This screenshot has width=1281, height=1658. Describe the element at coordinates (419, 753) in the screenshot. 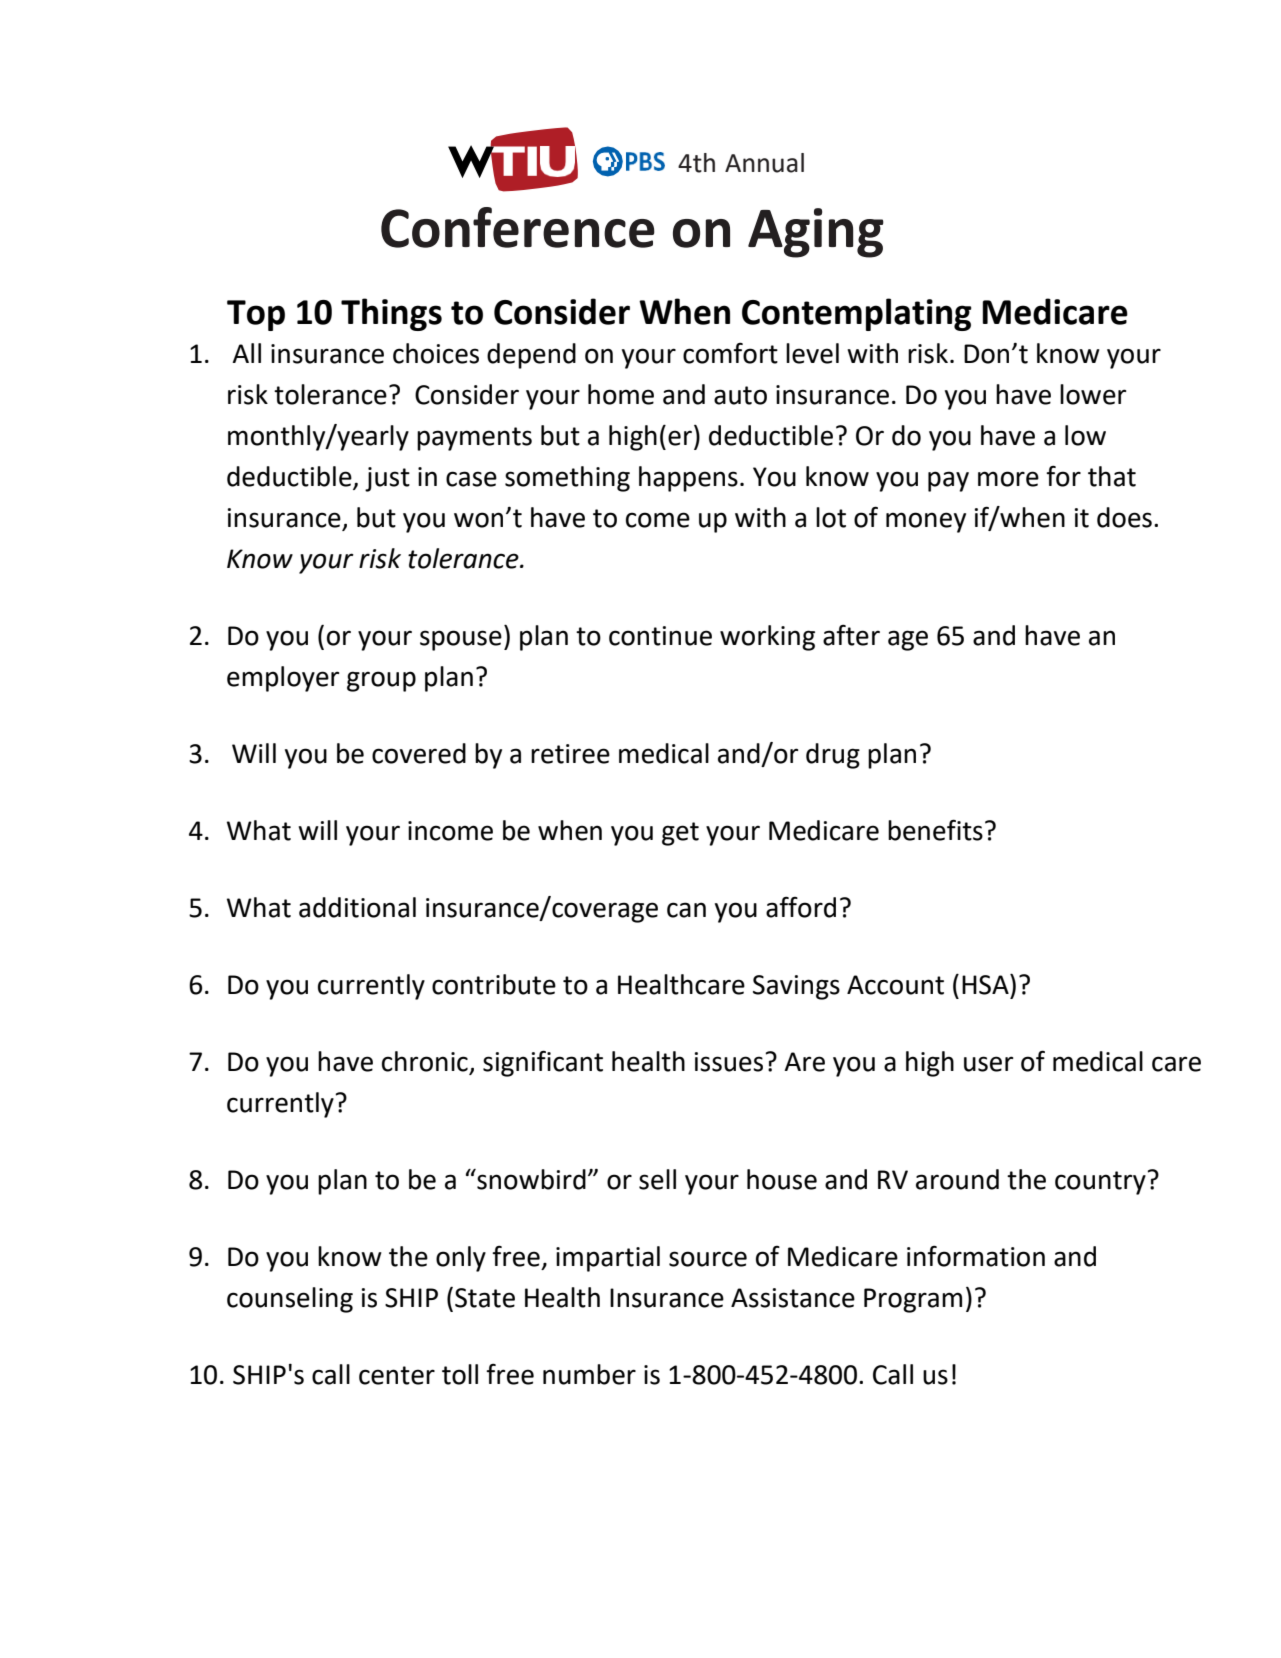

I see `covered` at that location.
